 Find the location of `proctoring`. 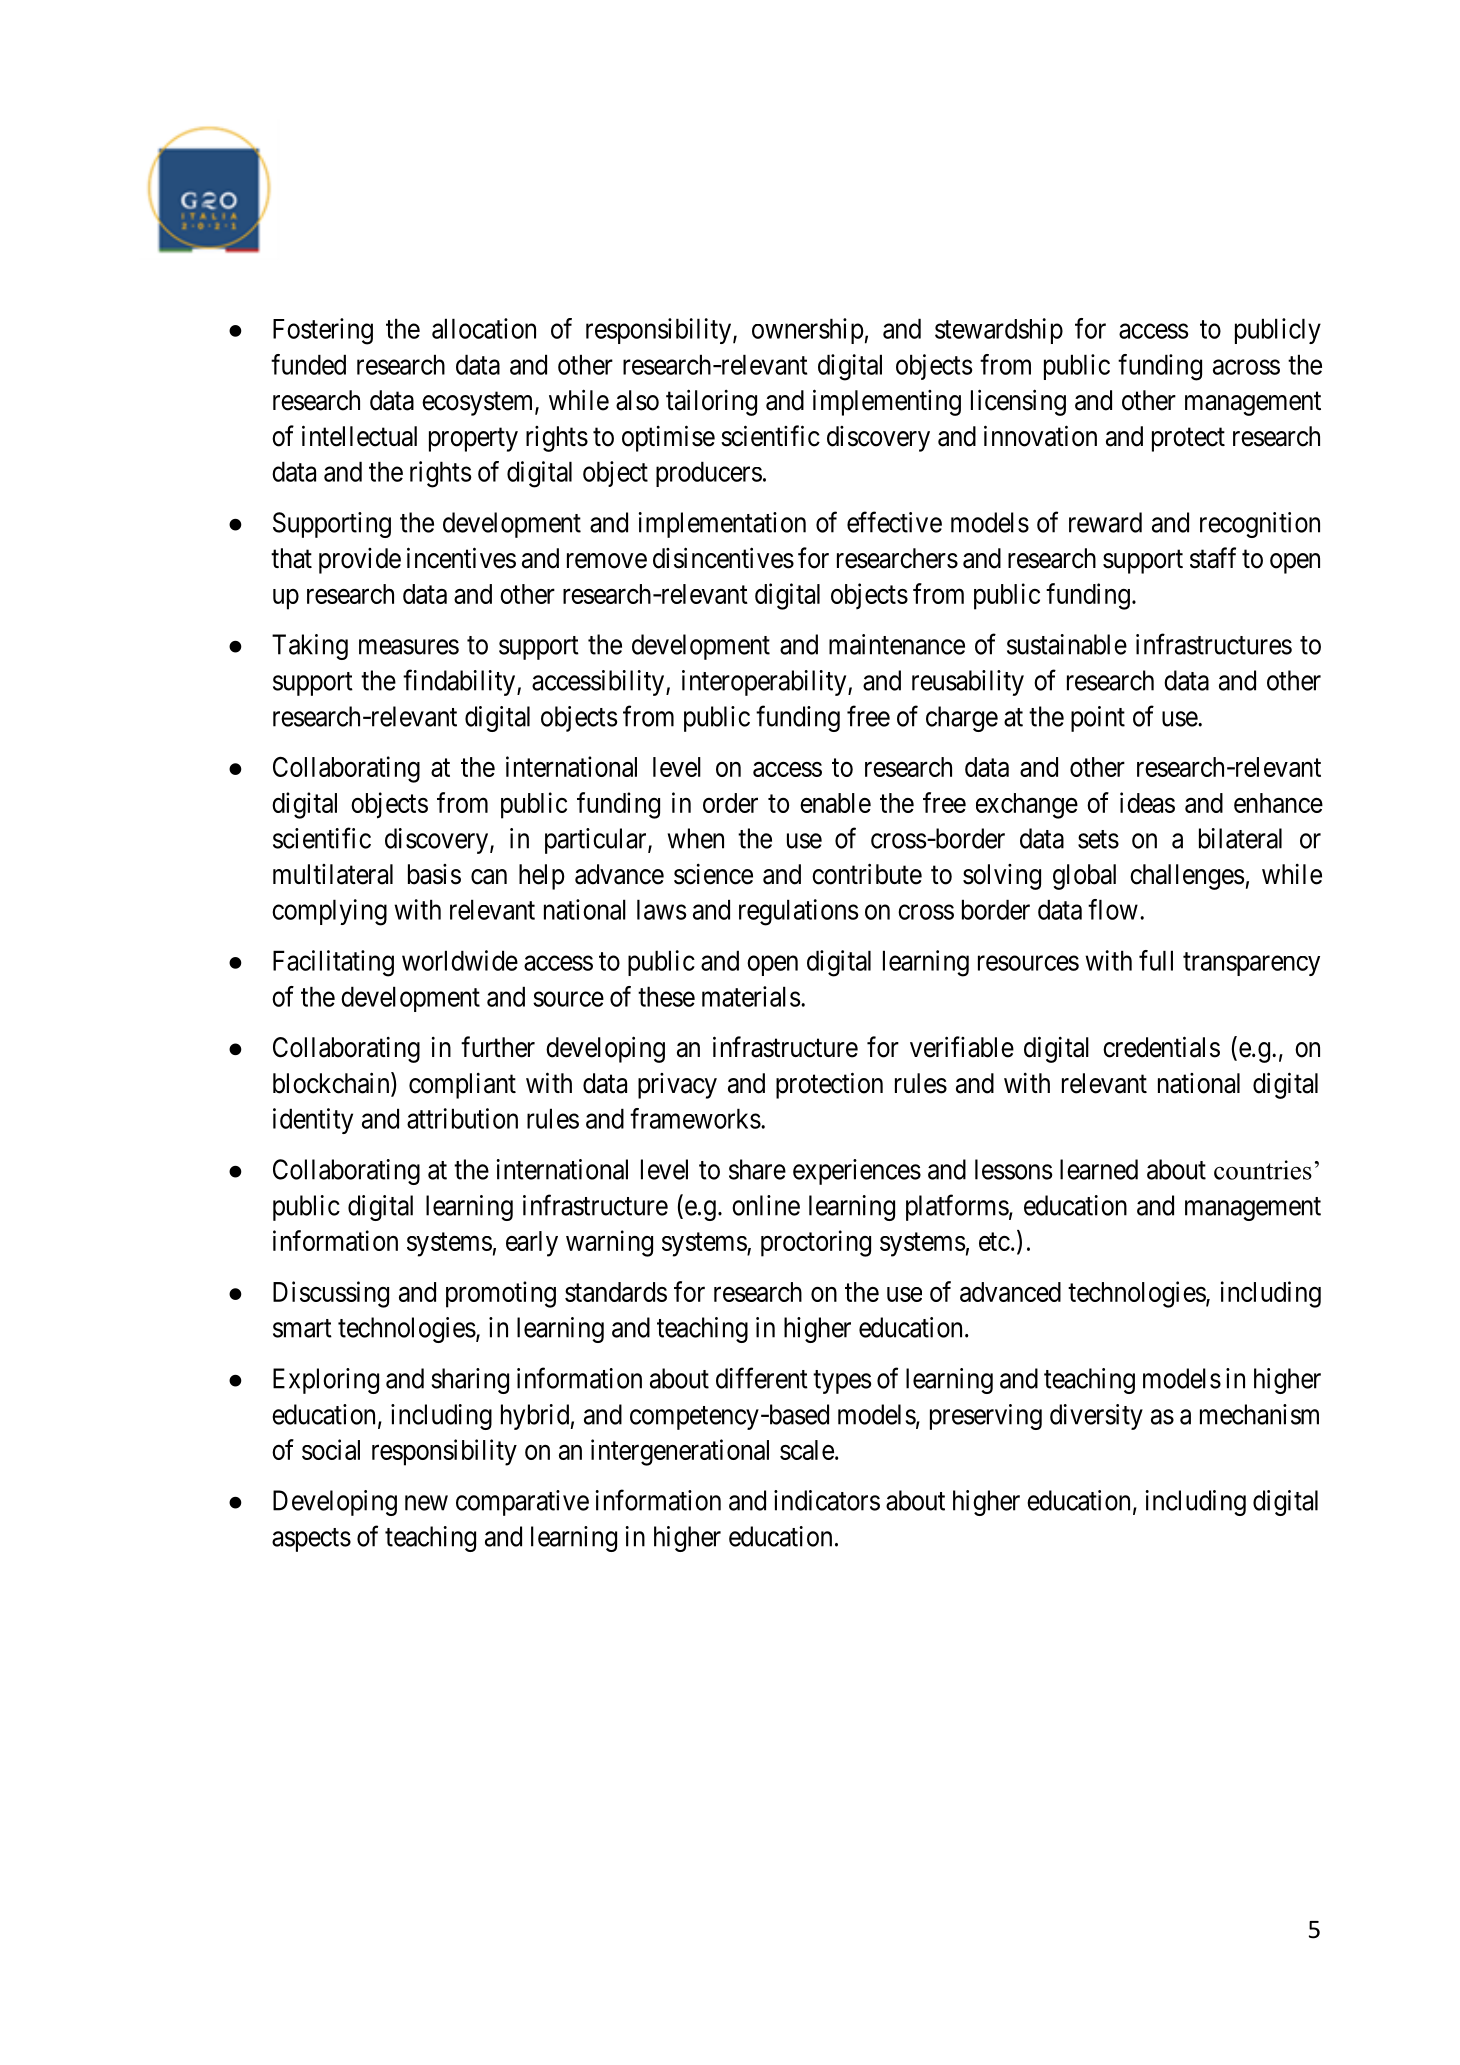

proctoring is located at coordinates (816, 1243).
